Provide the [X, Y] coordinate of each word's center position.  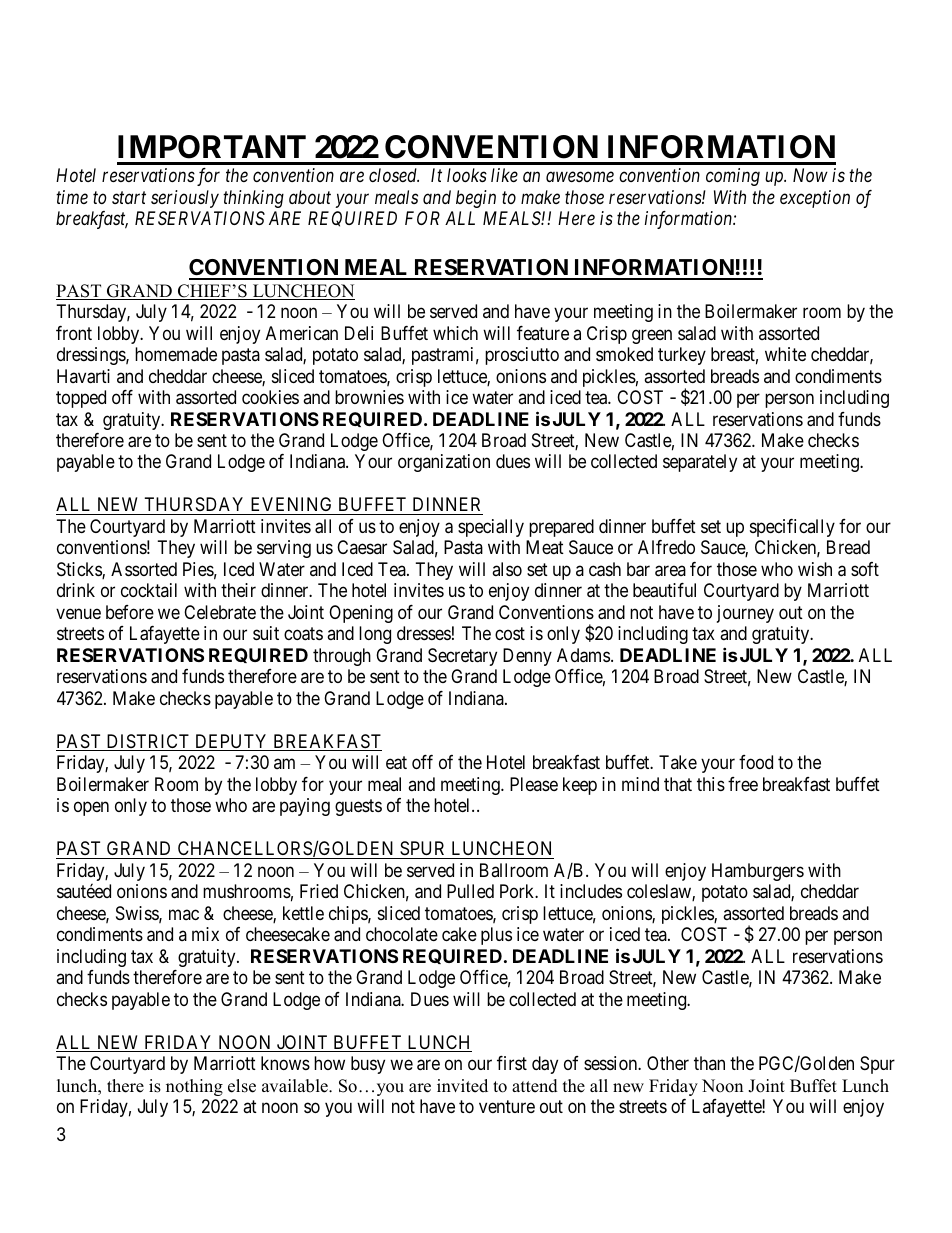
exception [815, 199]
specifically [792, 528]
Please [534, 784]
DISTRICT [148, 742]
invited [462, 1086]
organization [444, 463]
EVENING [291, 506]
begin [476, 199]
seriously [185, 199]
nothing [194, 1087]
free [743, 784]
